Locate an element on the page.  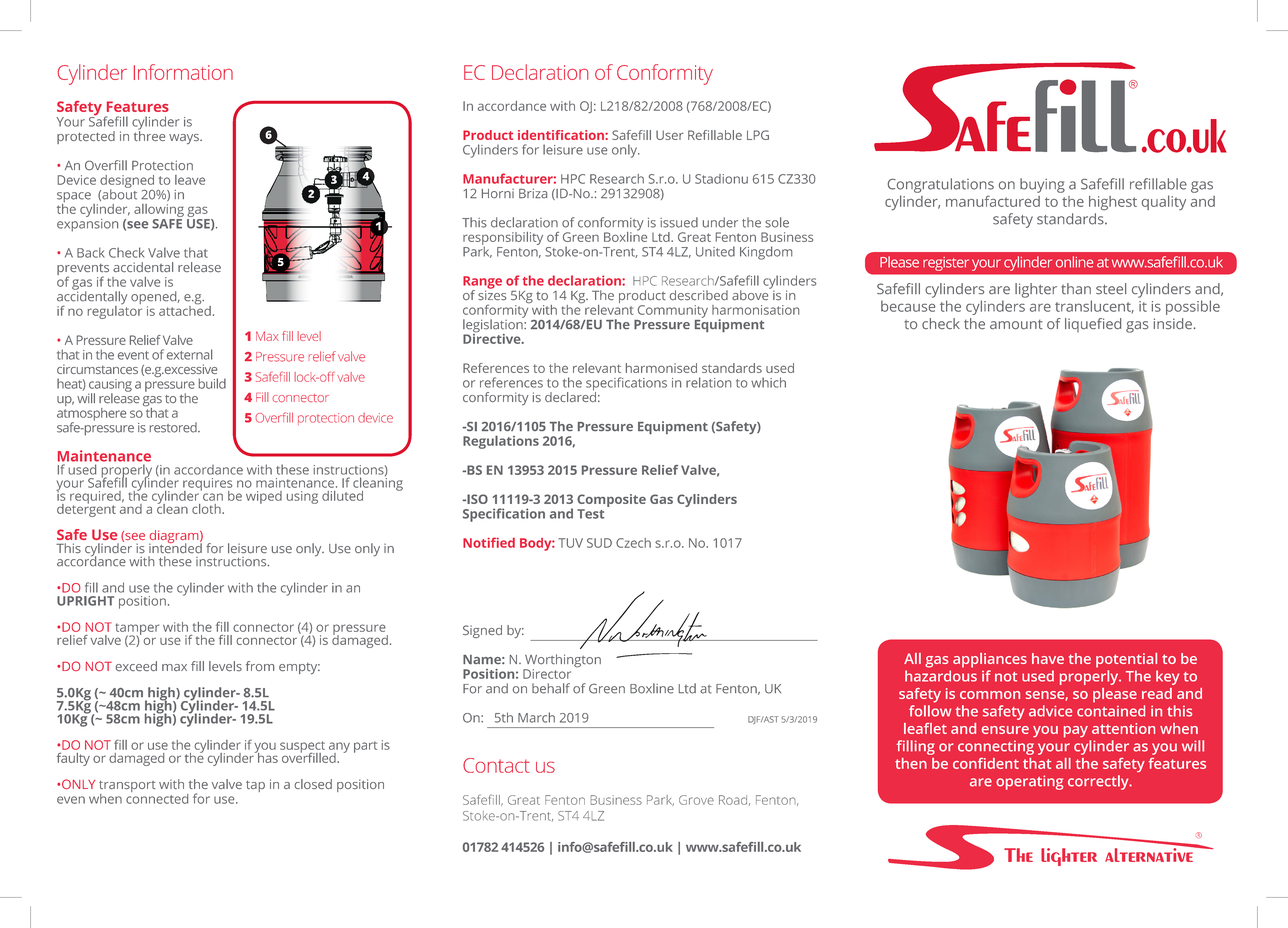
ways is located at coordinates (185, 139).
